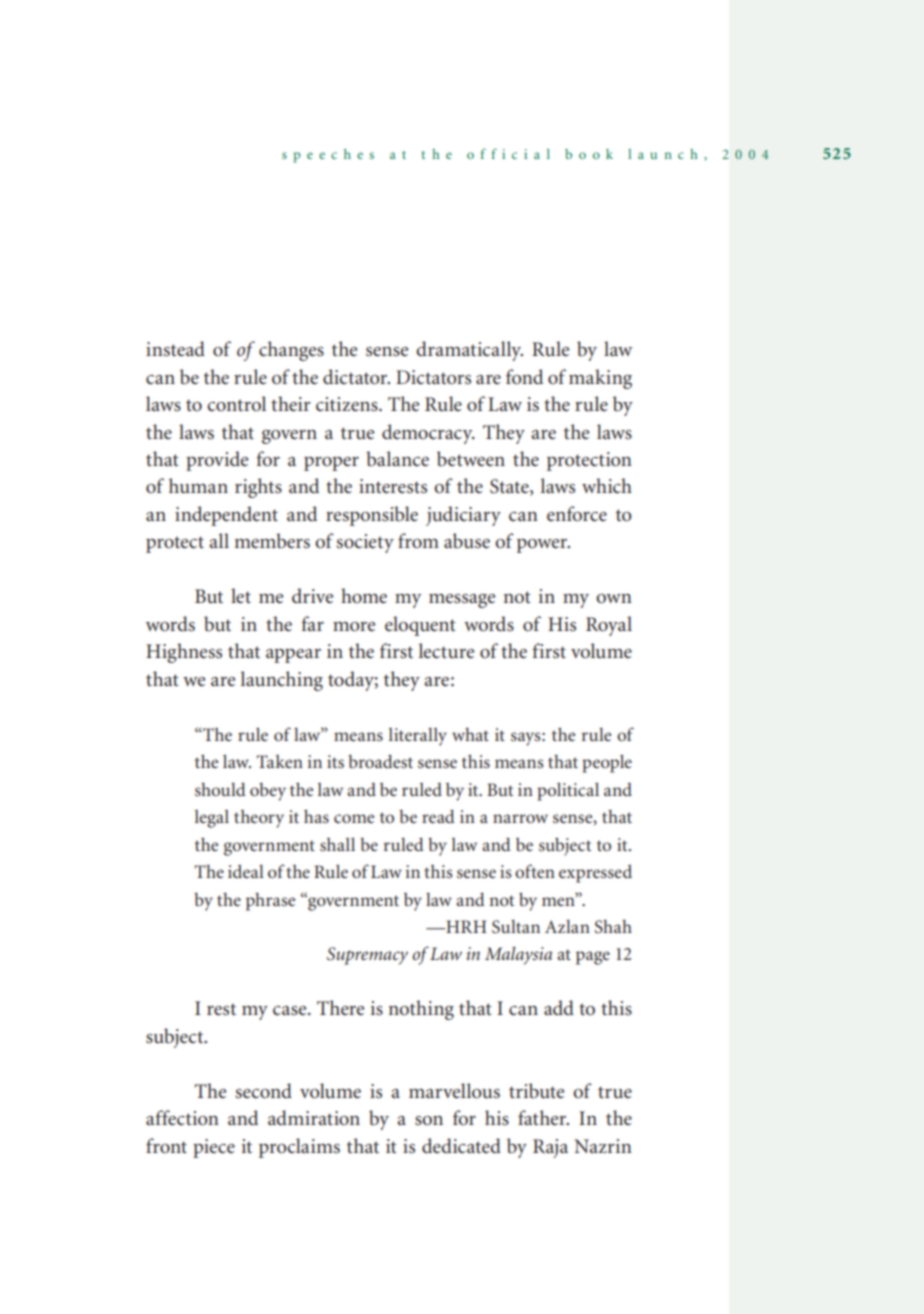 This screenshot has width=924, height=1314. Describe the element at coordinates (568, 791) in the screenshot. I see `political` at that location.
